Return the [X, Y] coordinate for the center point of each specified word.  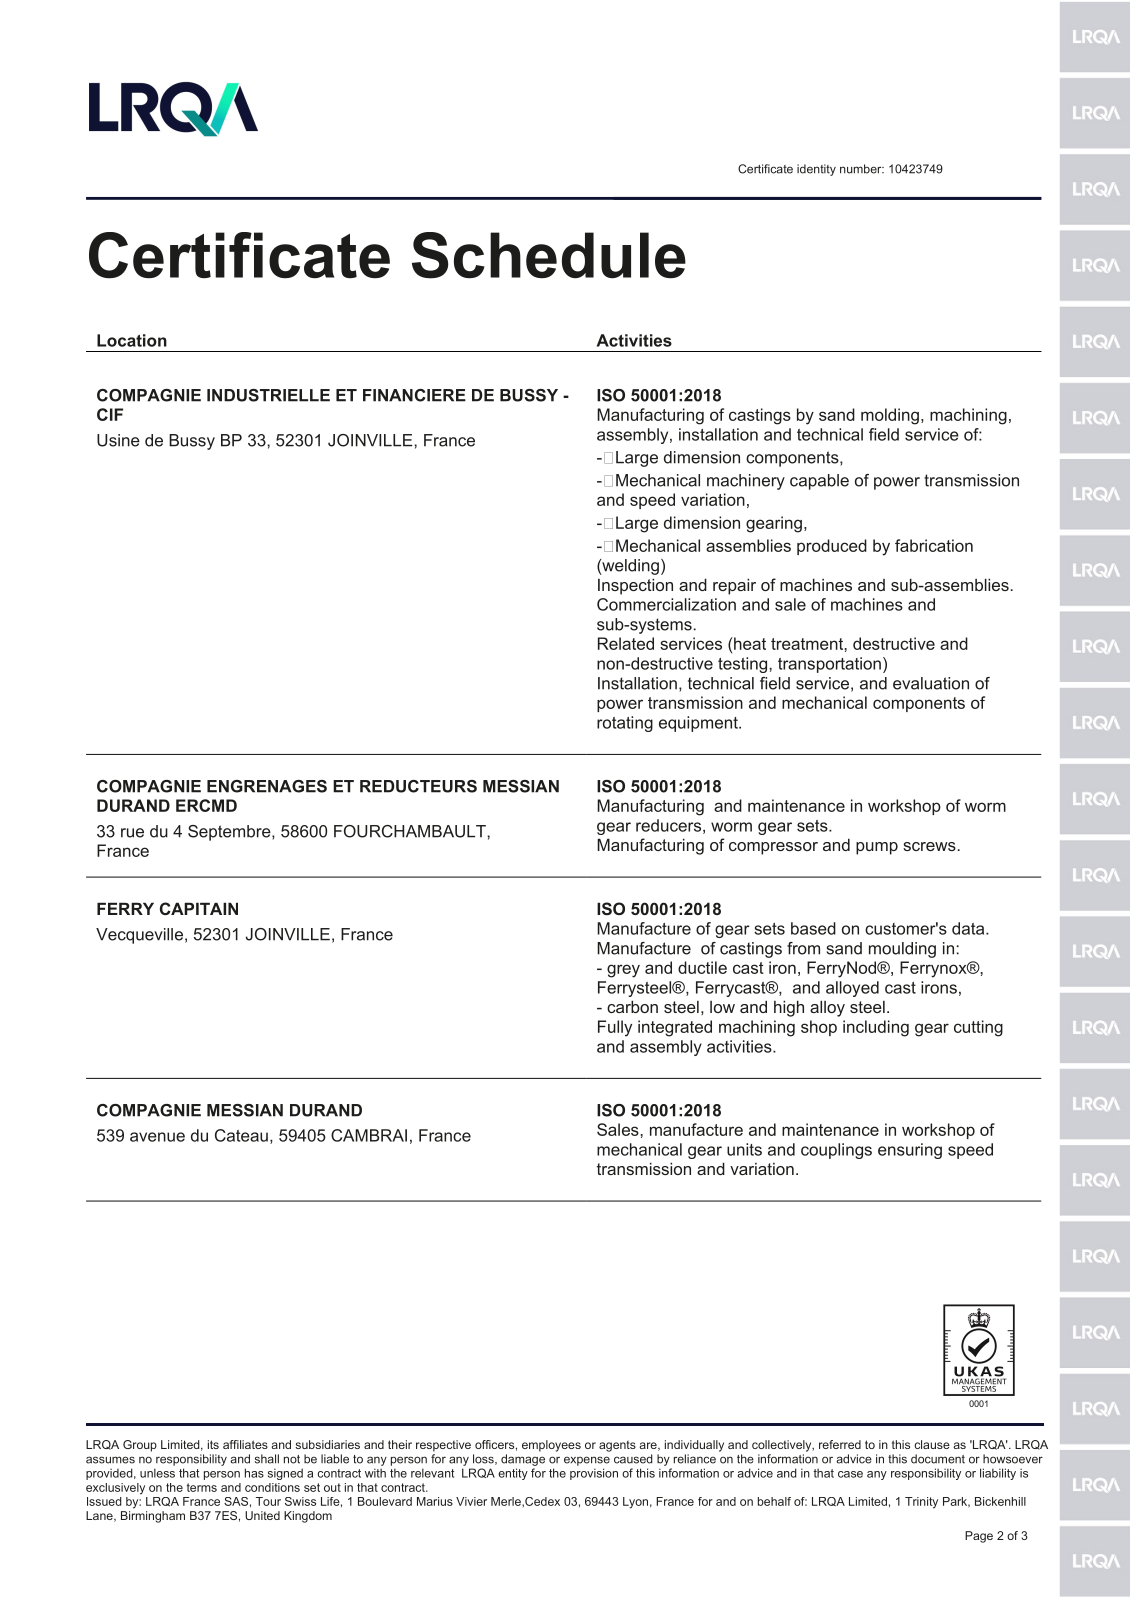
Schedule [549, 255]
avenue [157, 1137]
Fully [615, 1028]
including [876, 1028]
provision [594, 1474]
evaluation [931, 683]
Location [132, 340]
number [862, 169]
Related [626, 643]
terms [202, 1487]
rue [132, 833]
